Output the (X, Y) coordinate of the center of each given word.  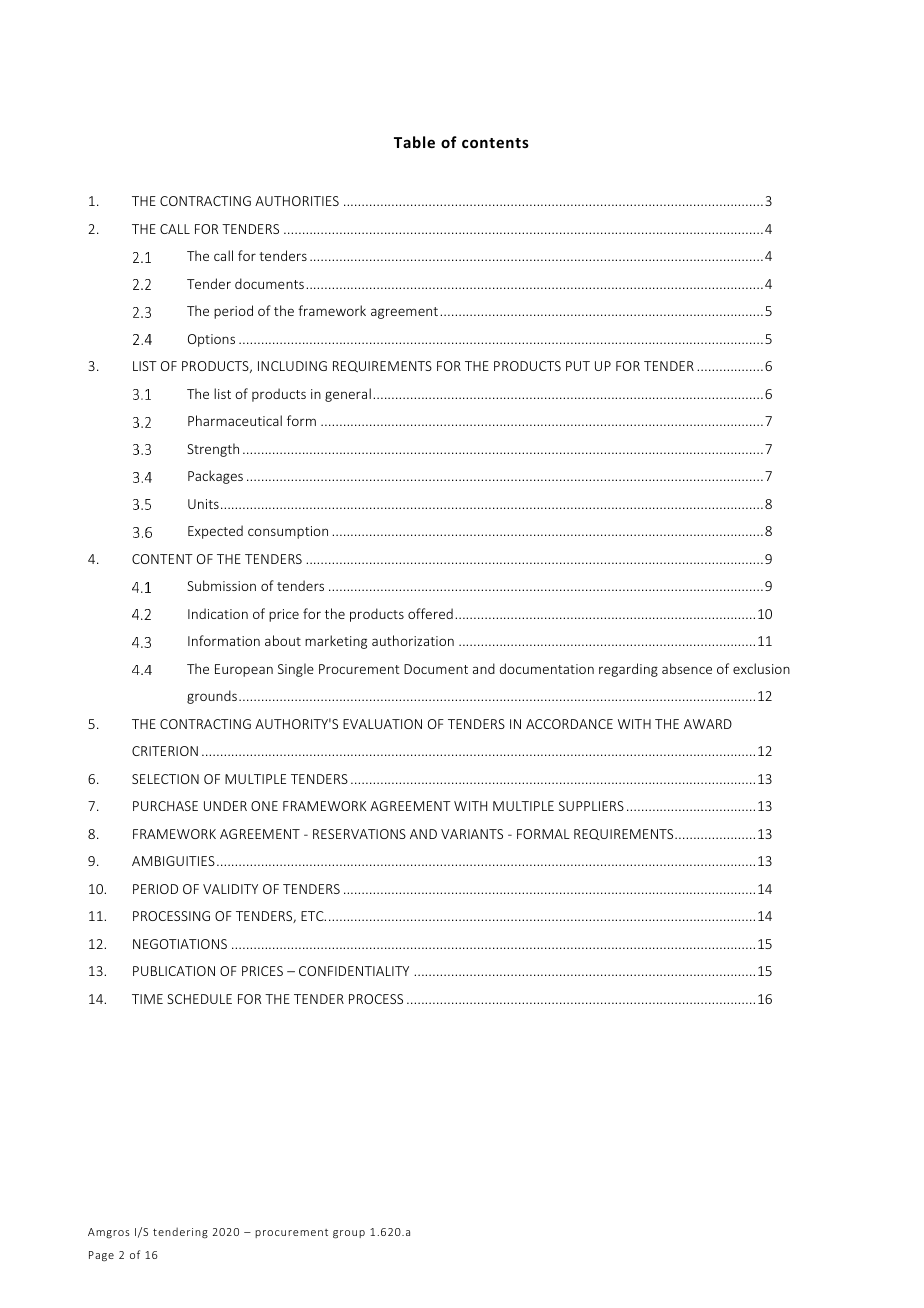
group (349, 1234)
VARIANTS (472, 834)
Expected (215, 532)
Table (414, 142)
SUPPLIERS (591, 806)
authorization (413, 640)
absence (687, 668)
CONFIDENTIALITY (354, 971)
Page (101, 1256)
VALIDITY (230, 889)
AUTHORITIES (297, 201)
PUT (578, 366)
